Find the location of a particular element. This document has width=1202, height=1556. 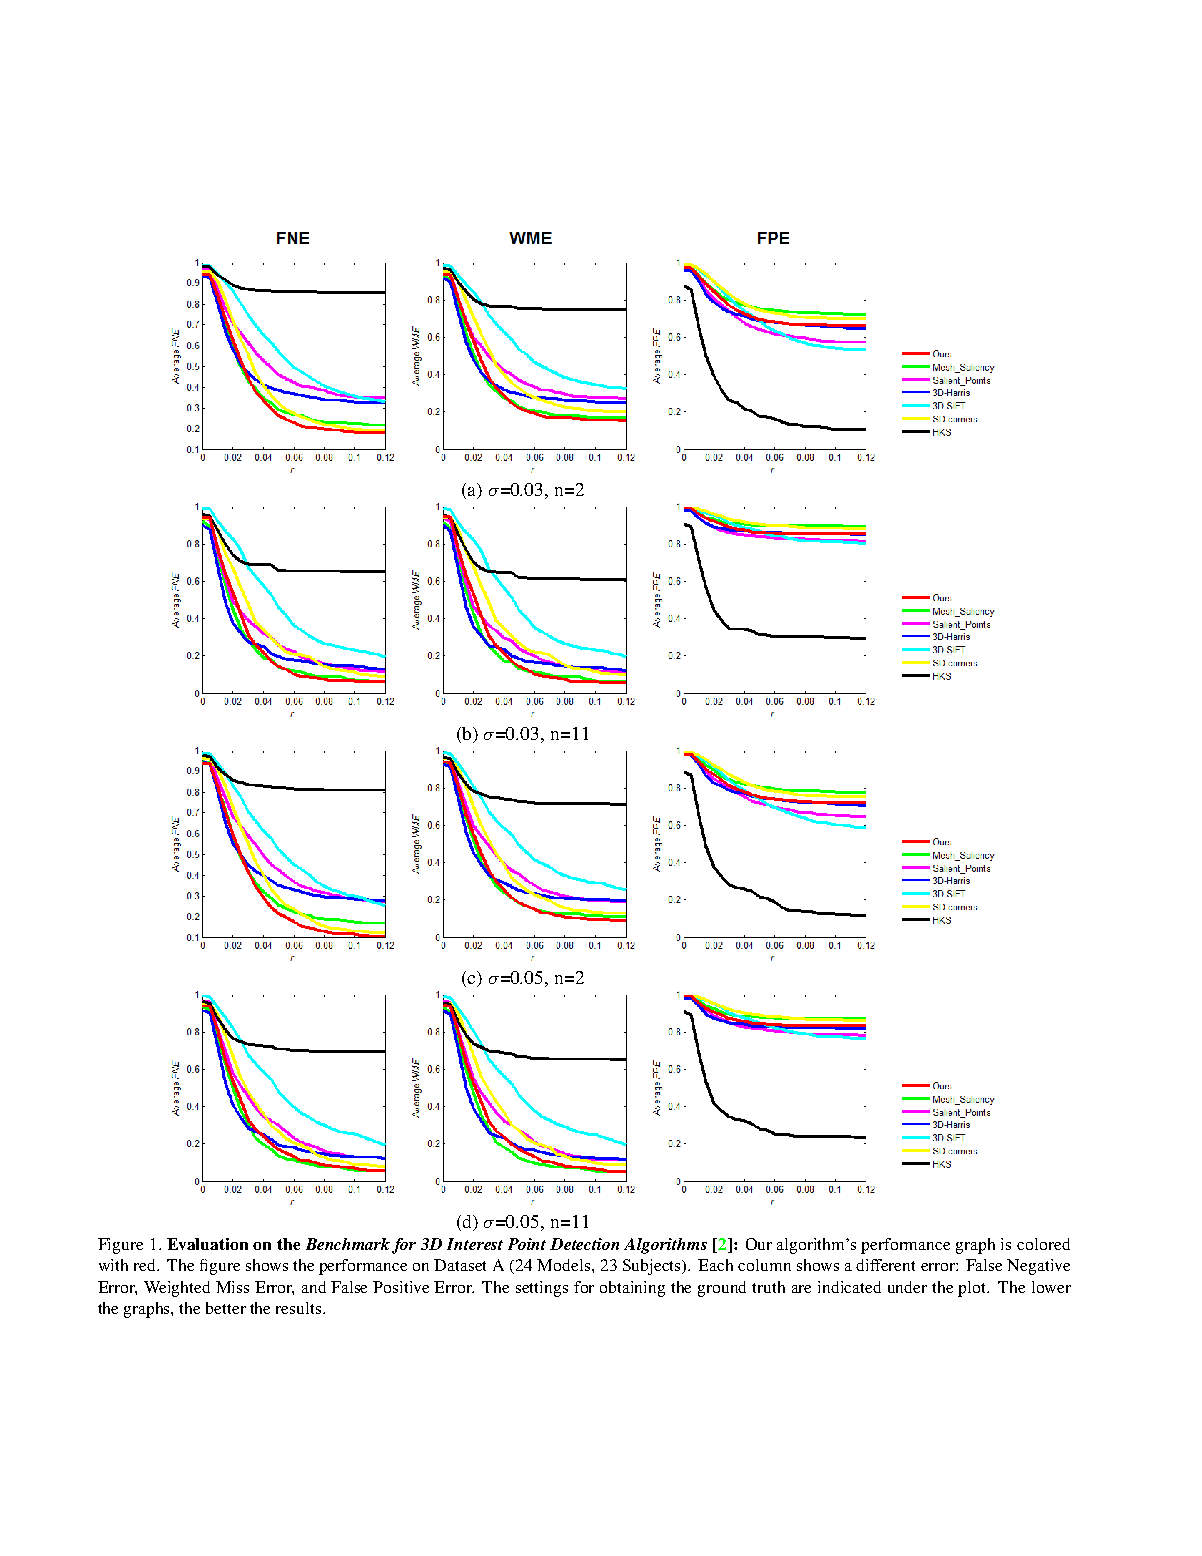

plot is located at coordinates (973, 1289).
